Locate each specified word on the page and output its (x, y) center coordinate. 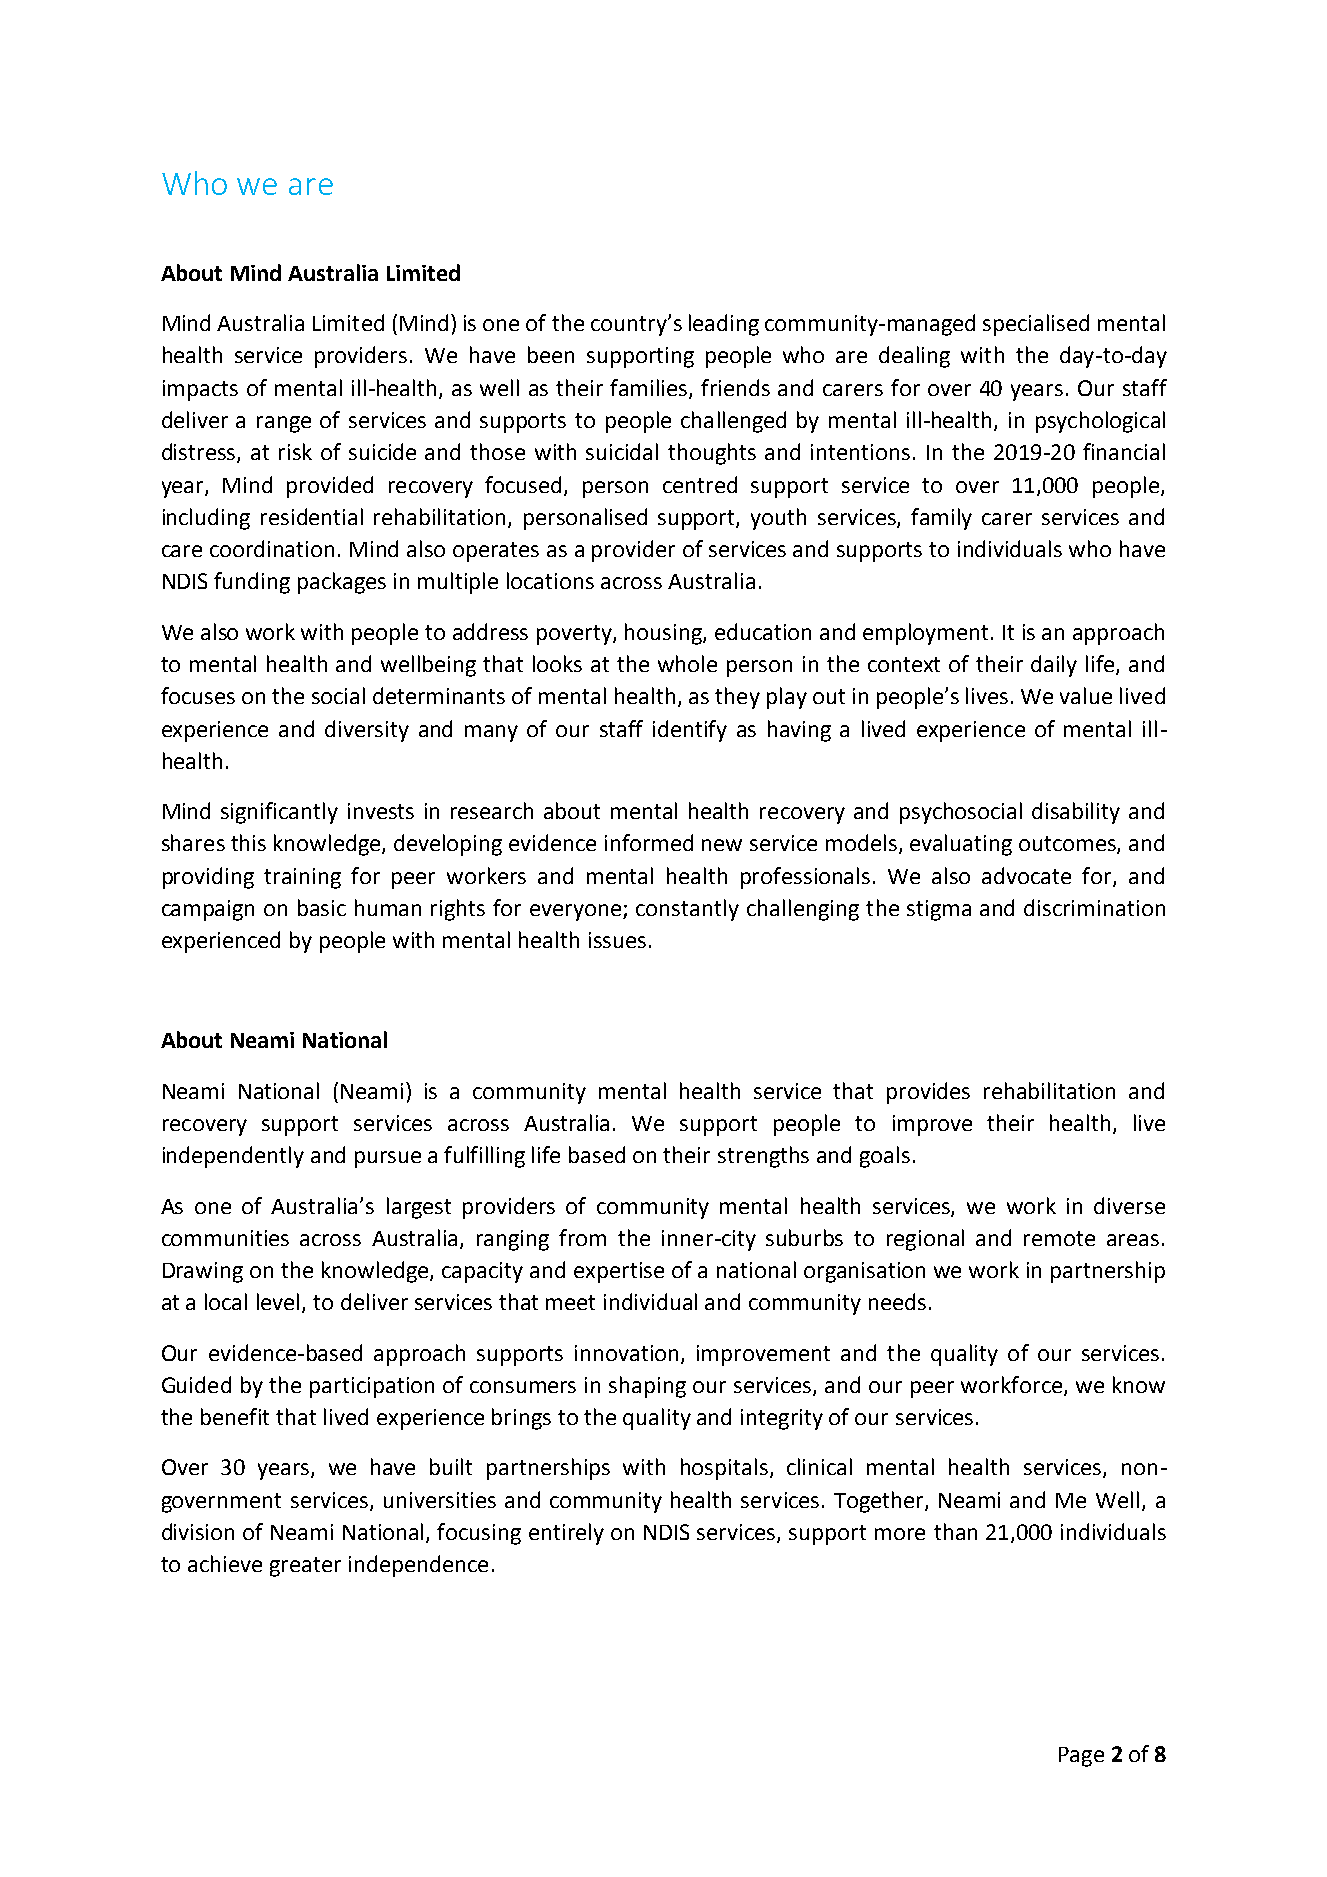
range (284, 424)
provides (928, 1093)
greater (305, 1567)
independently (233, 1157)
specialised (1036, 325)
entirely (566, 1534)
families (650, 388)
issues (617, 940)
